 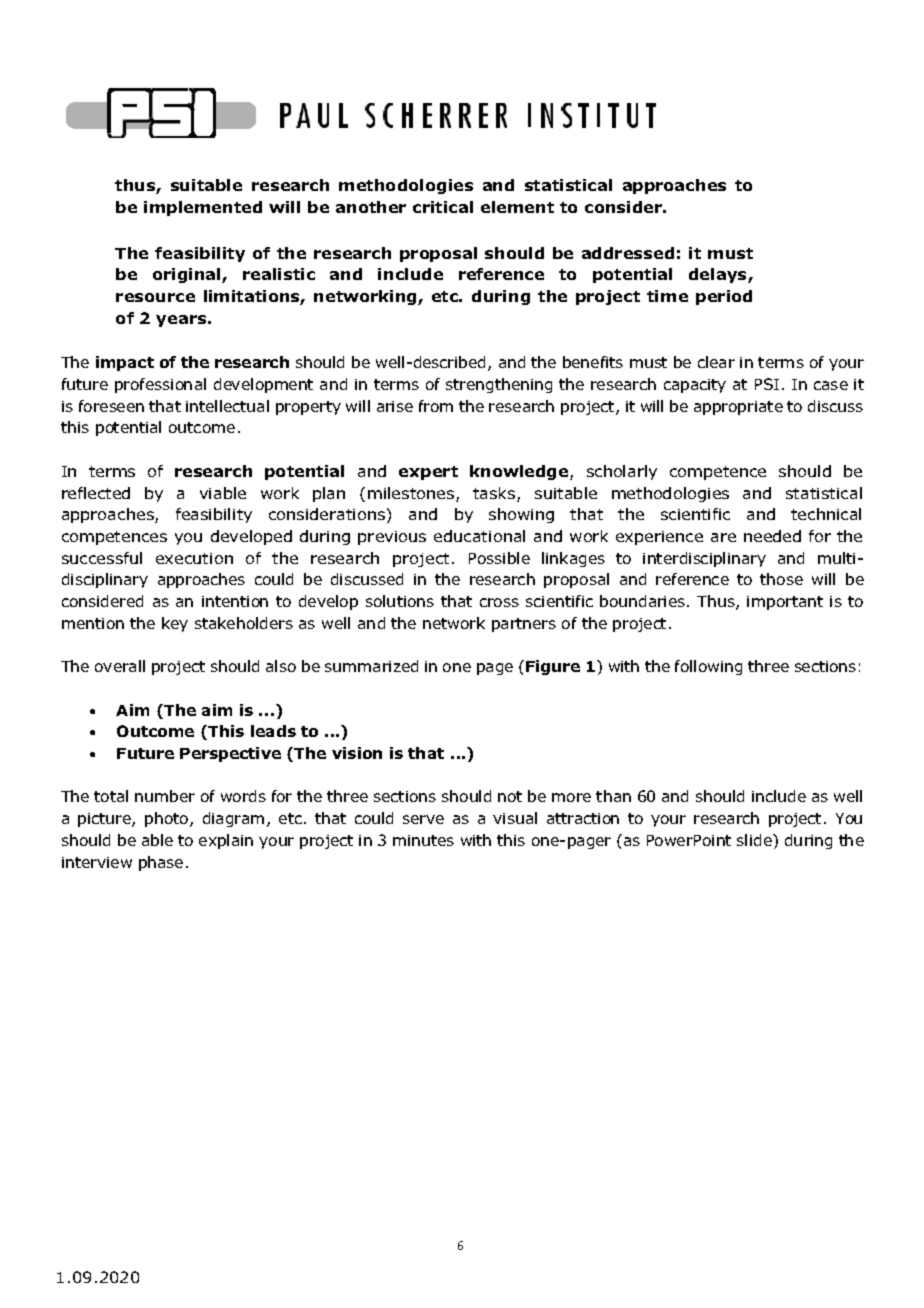 I want to click on from, so click(x=436, y=406).
